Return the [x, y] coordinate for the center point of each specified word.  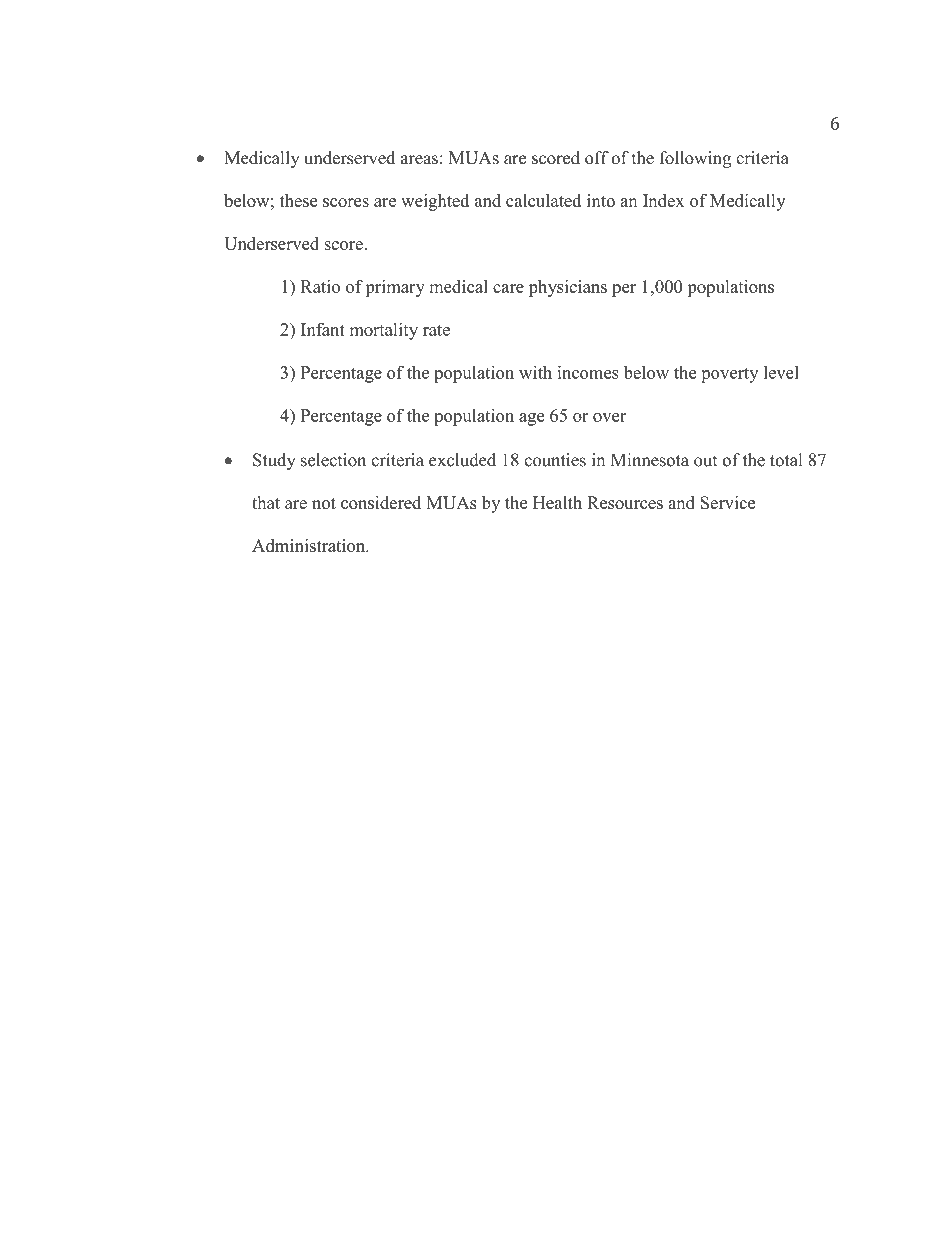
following [695, 159]
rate [436, 330]
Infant [323, 329]
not [324, 503]
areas [419, 160]
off [597, 158]
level [781, 372]
